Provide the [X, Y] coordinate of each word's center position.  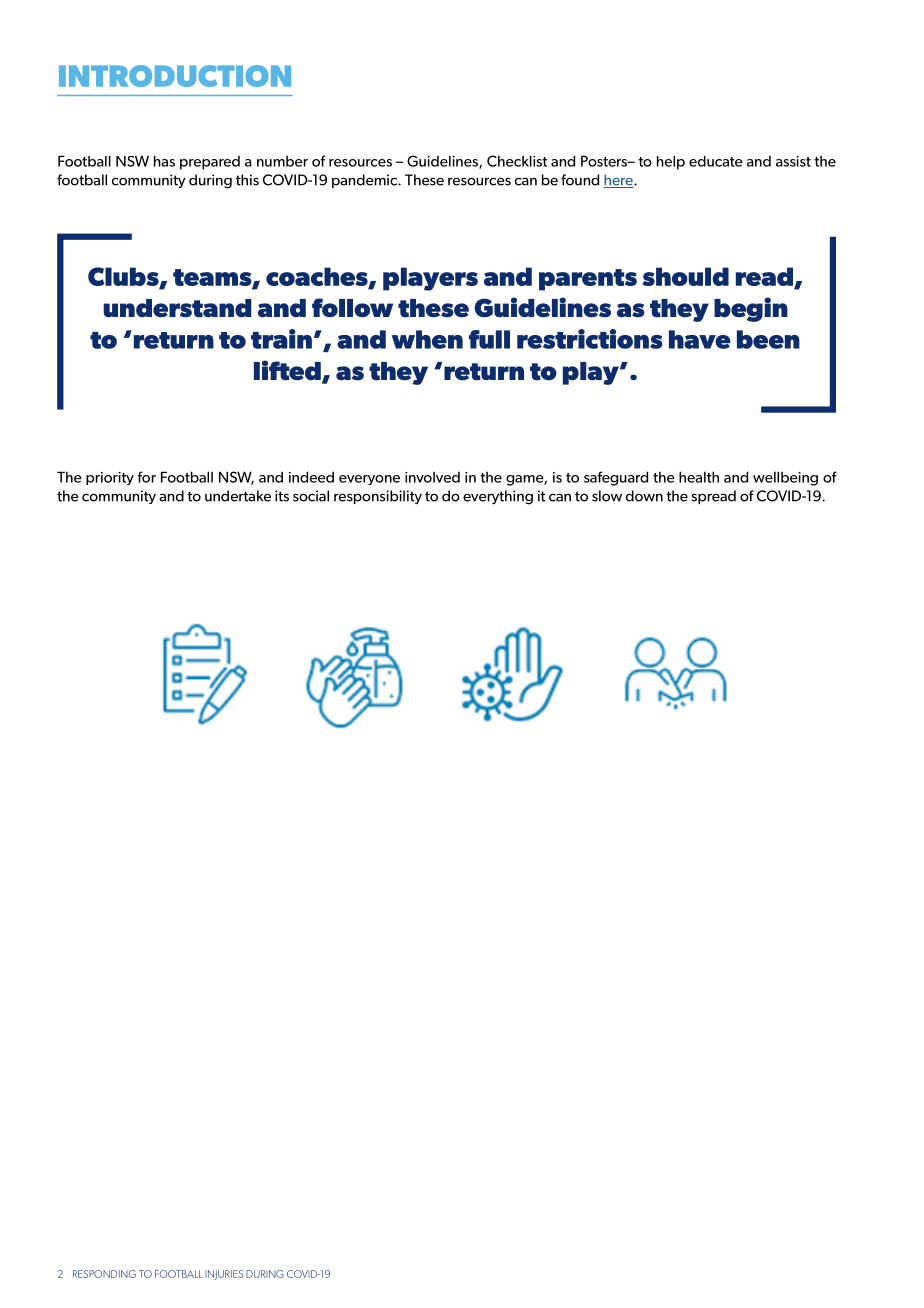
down [644, 496]
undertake [238, 496]
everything [498, 497]
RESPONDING [104, 1274]
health [699, 477]
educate [716, 161]
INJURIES [224, 1275]
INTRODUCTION [175, 76]
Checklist [517, 161]
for [146, 477]
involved [432, 477]
